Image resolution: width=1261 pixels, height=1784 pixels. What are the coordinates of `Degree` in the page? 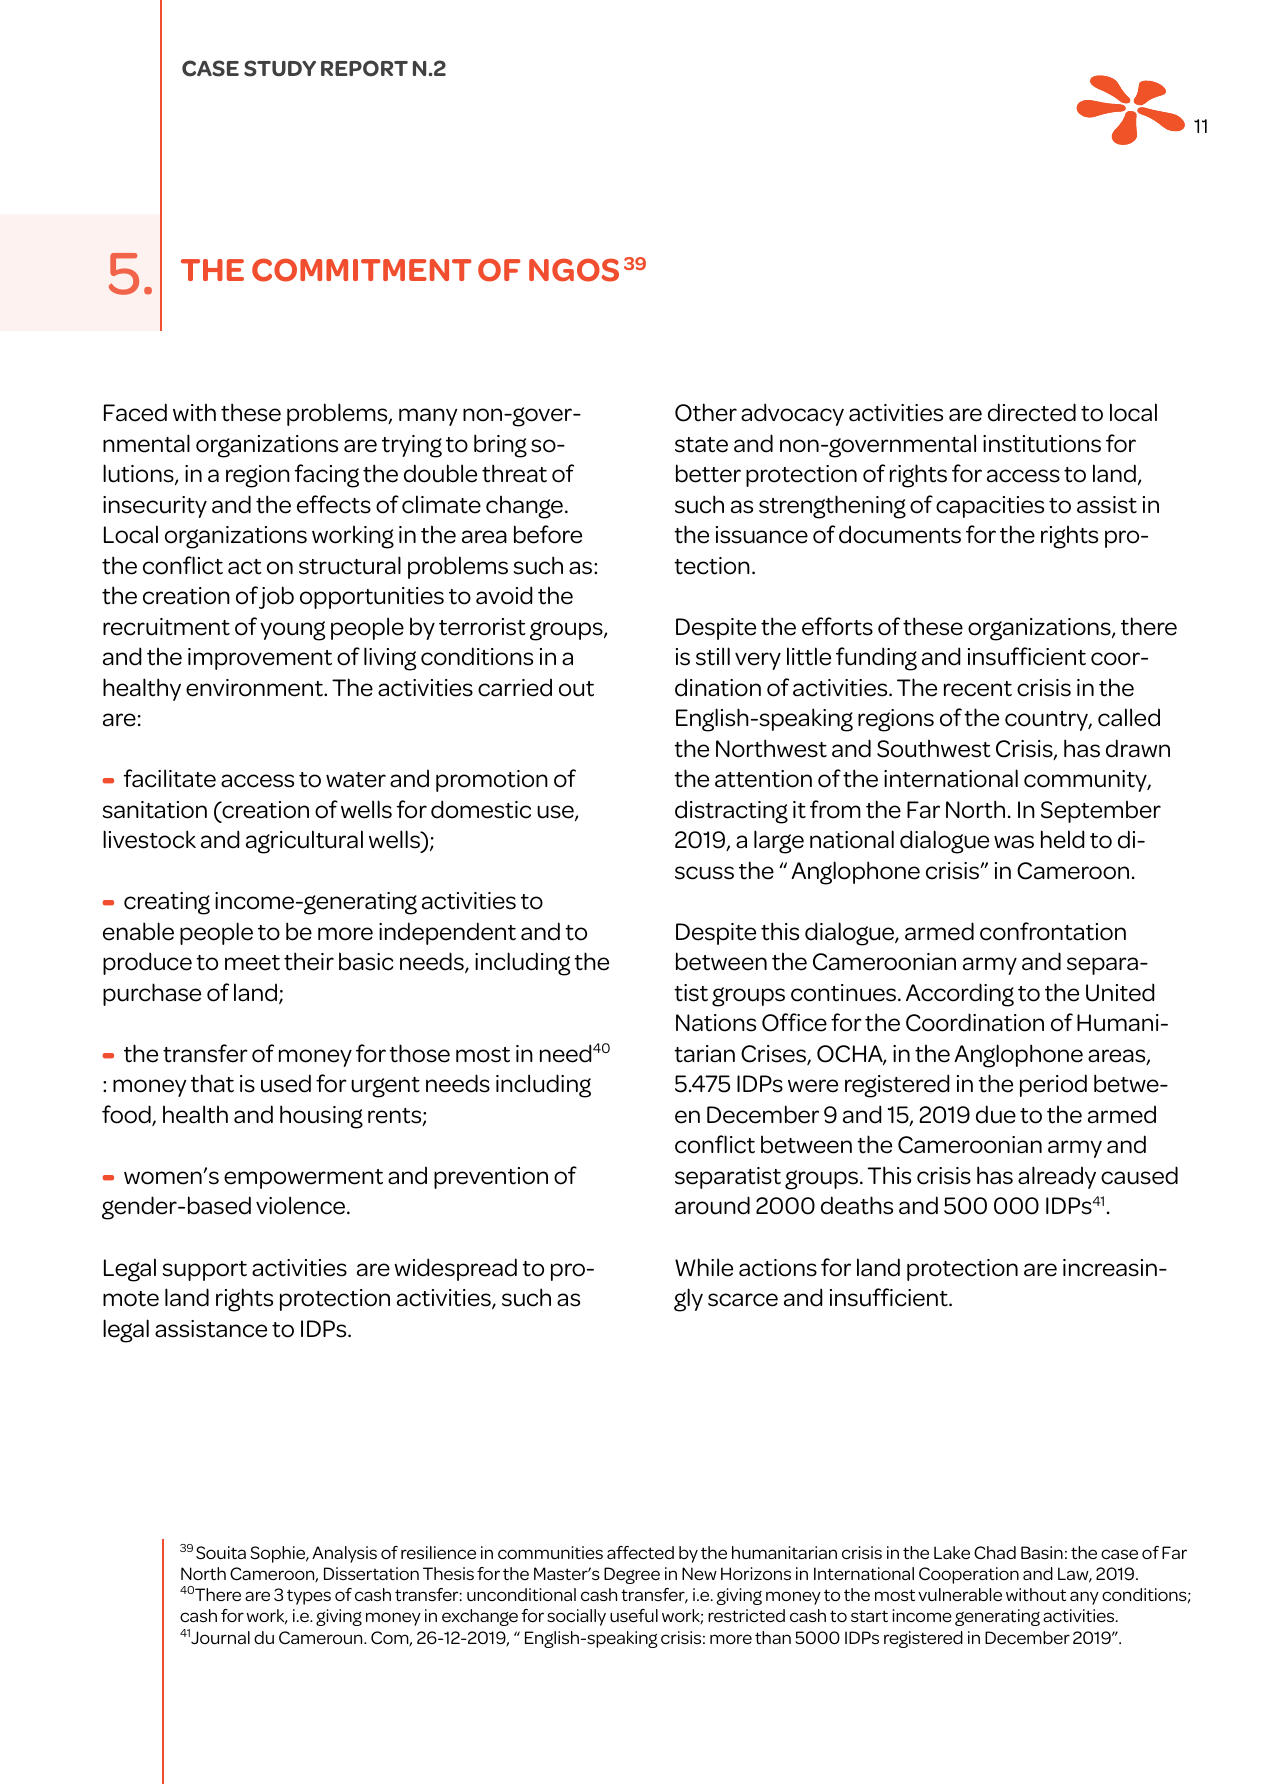 It's located at (632, 1575).
